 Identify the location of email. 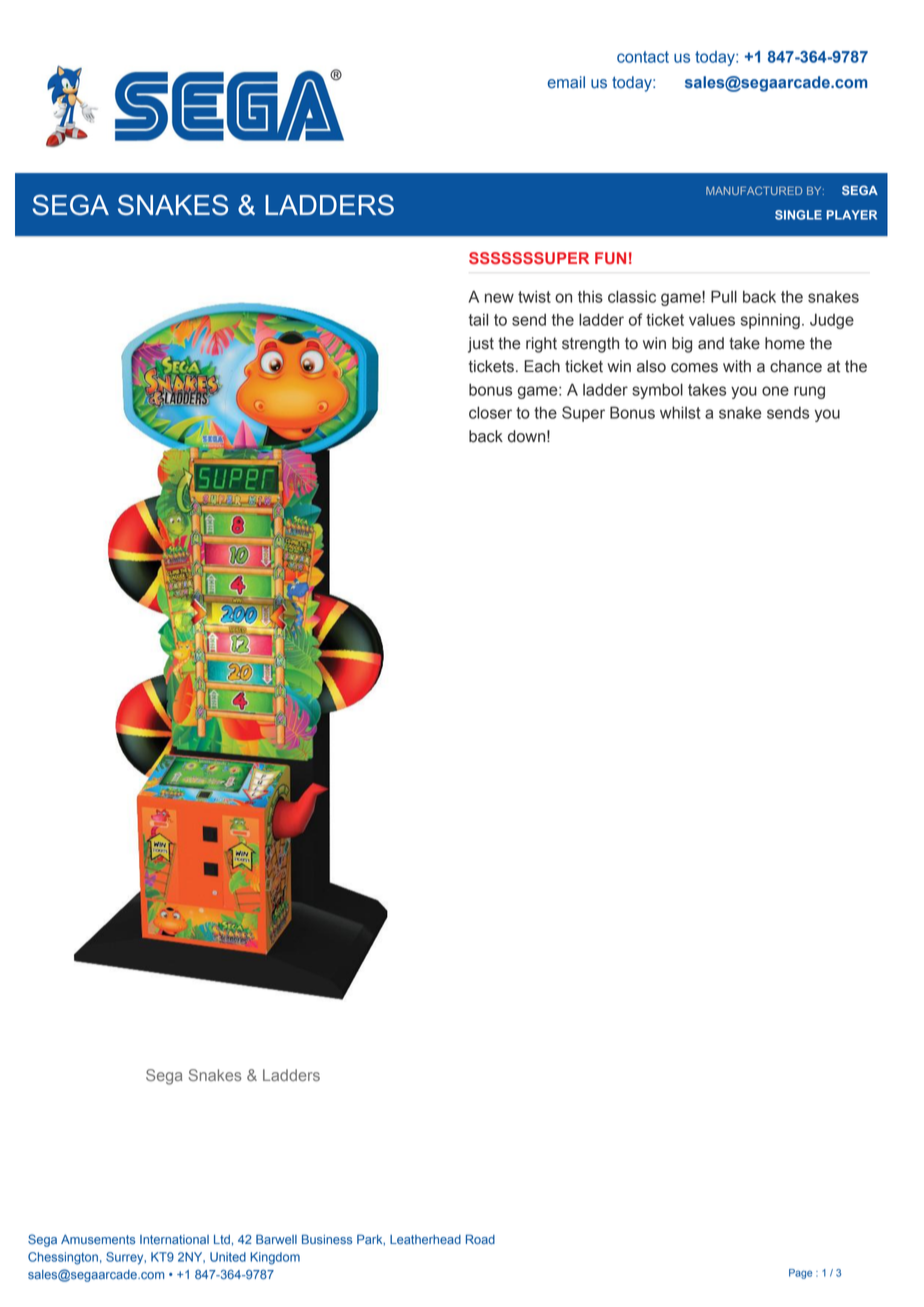
(566, 82).
